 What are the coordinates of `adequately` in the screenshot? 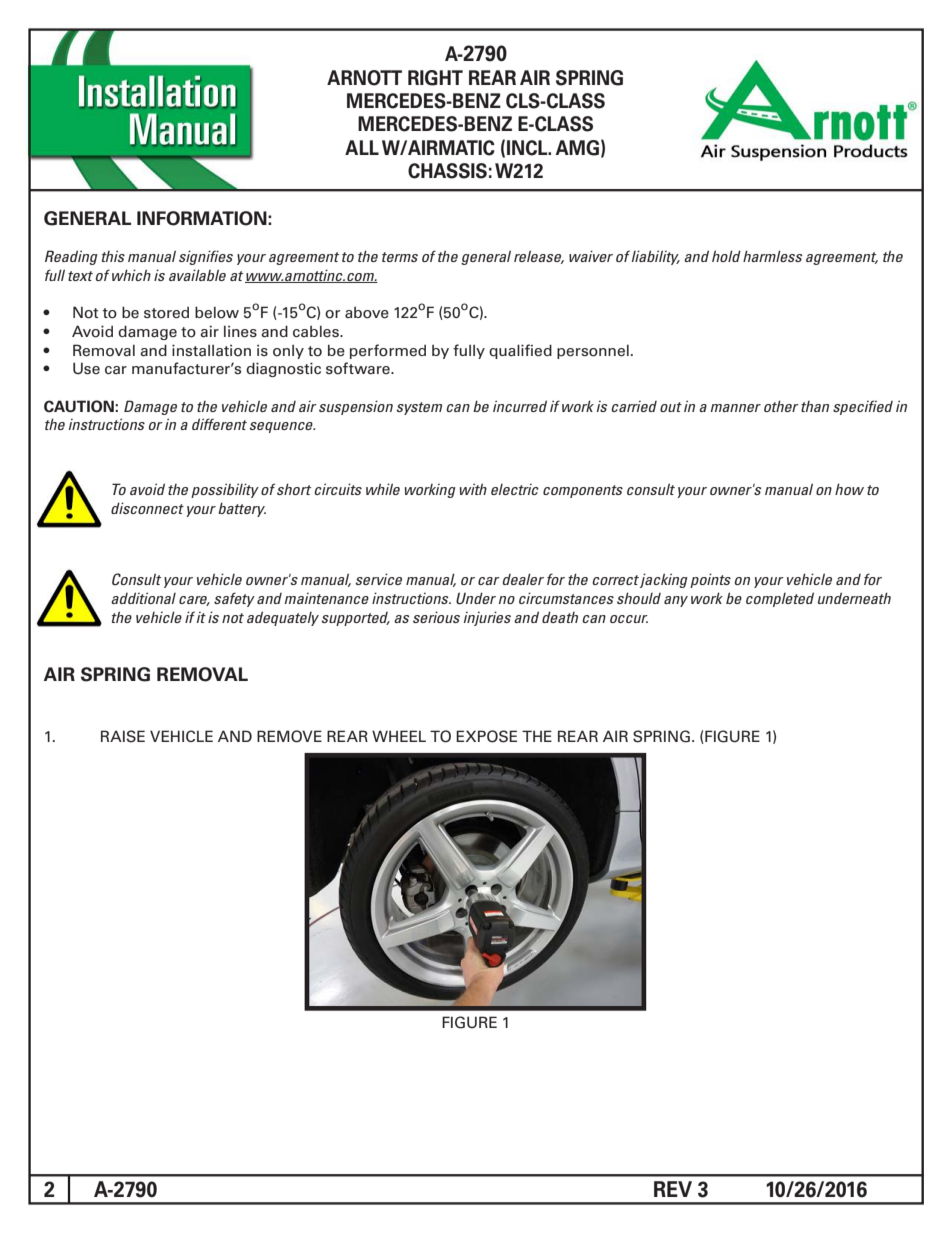 It's located at (283, 618).
